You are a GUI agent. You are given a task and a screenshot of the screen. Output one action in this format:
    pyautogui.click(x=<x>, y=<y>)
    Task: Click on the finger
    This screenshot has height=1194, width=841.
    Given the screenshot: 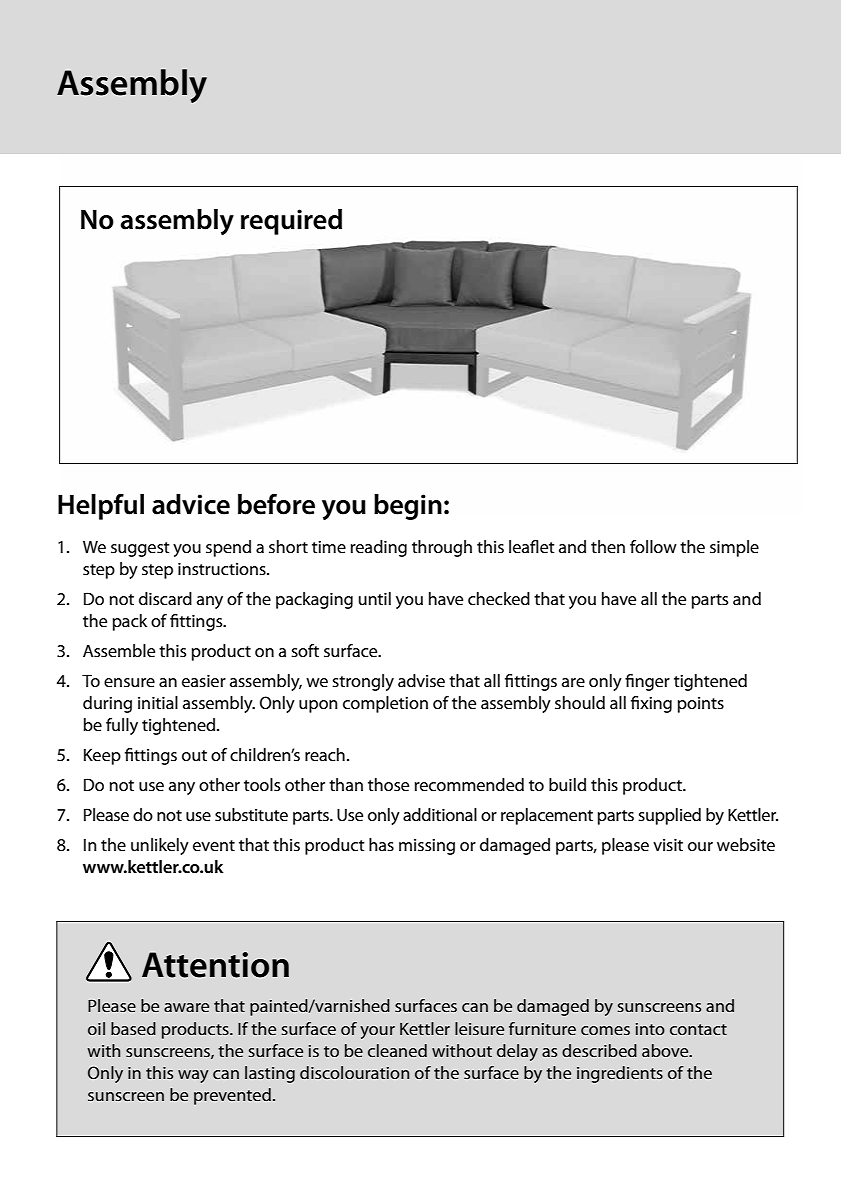 What is the action you would take?
    pyautogui.click(x=647, y=682)
